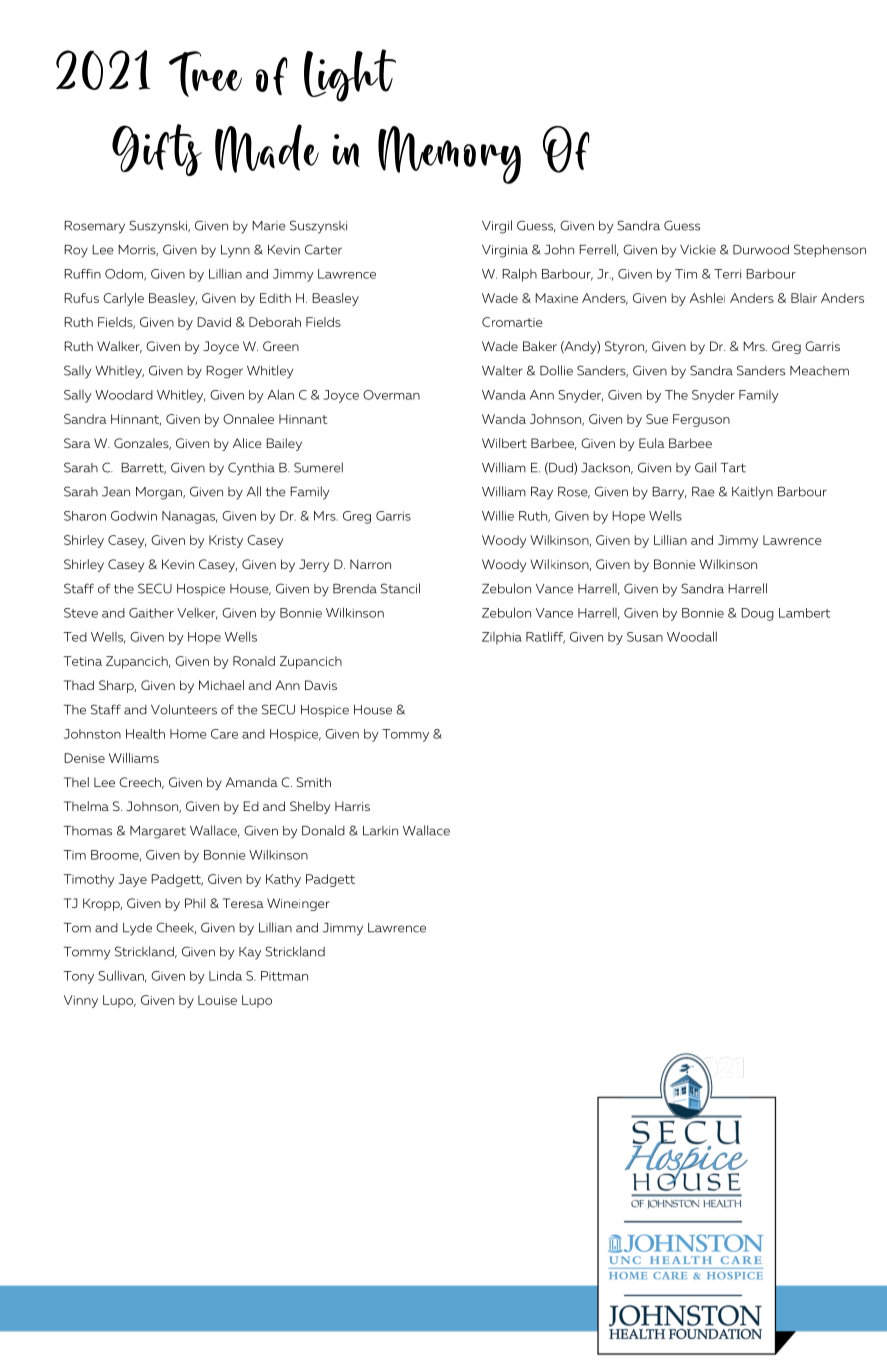  Describe the element at coordinates (205, 74) in the screenshot. I see `Tree` at that location.
